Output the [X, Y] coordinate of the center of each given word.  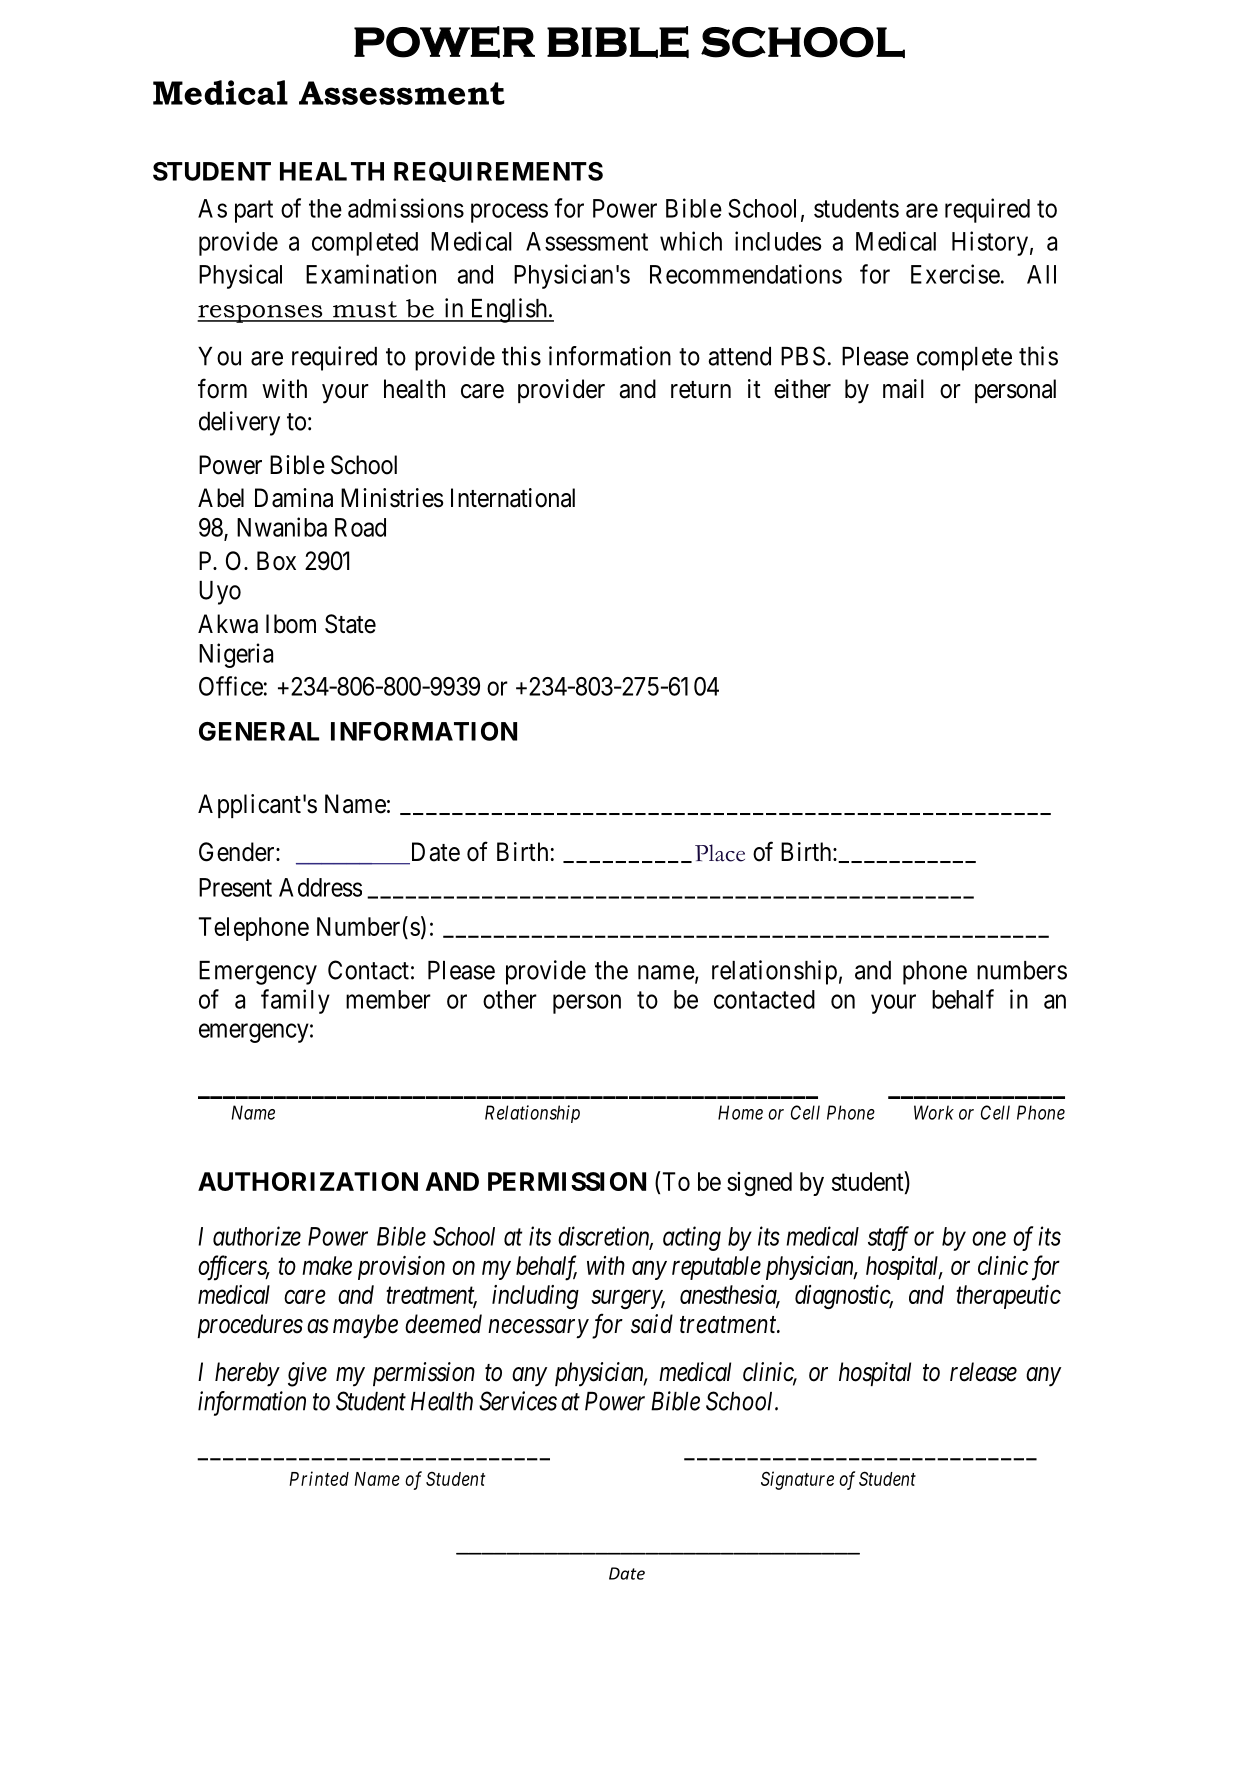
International [513, 498]
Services [518, 1401]
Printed [319, 1478]
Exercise [955, 274]
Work [934, 1112]
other [510, 999]
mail [903, 389]
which [691, 241]
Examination [371, 274]
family [295, 1001]
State [350, 624]
